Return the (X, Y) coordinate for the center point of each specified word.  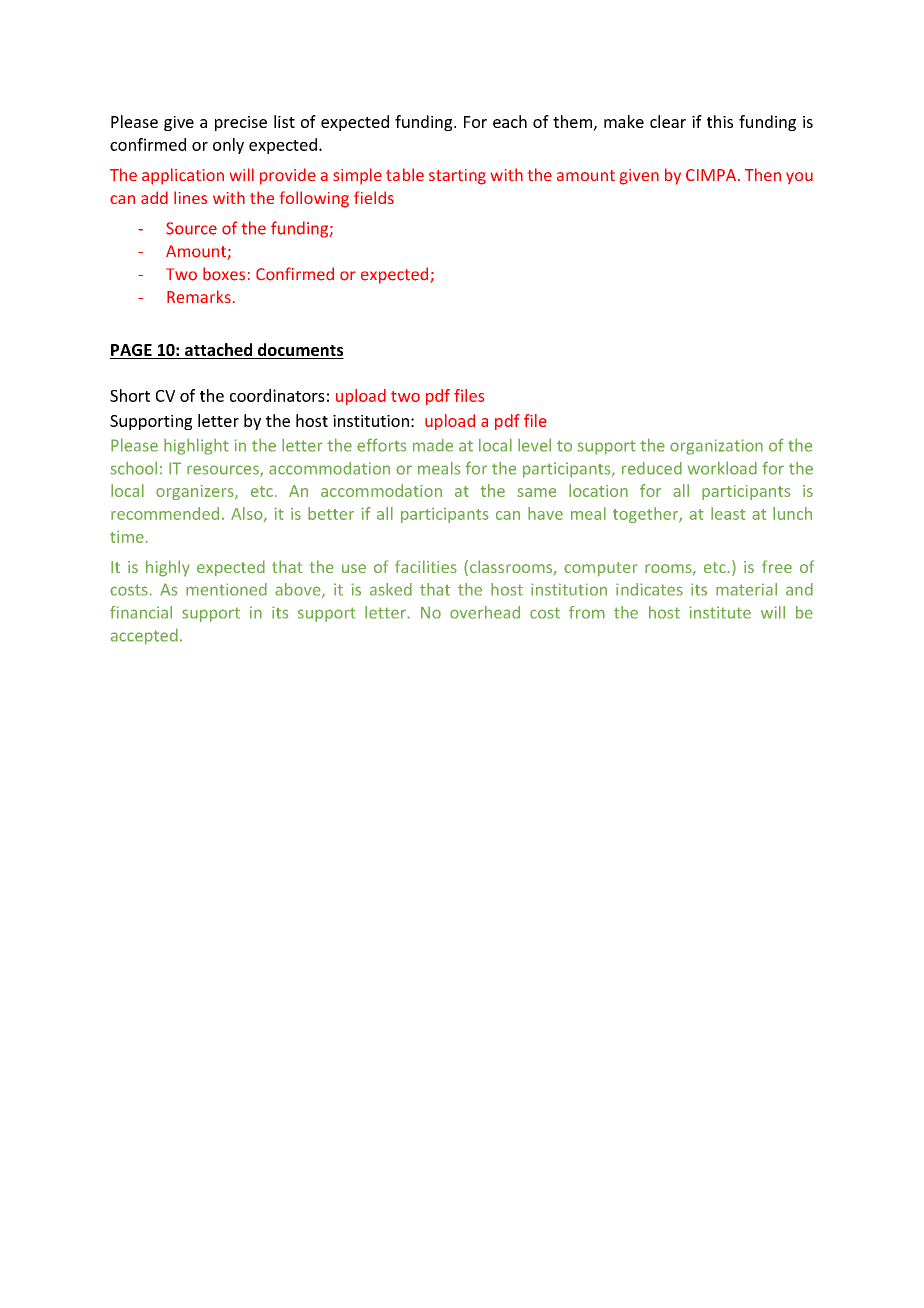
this (720, 121)
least (728, 513)
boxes (224, 274)
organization (716, 447)
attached (219, 351)
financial (141, 612)
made (433, 445)
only (228, 146)
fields (374, 197)
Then (763, 174)
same (536, 492)
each (510, 121)
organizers (196, 492)
